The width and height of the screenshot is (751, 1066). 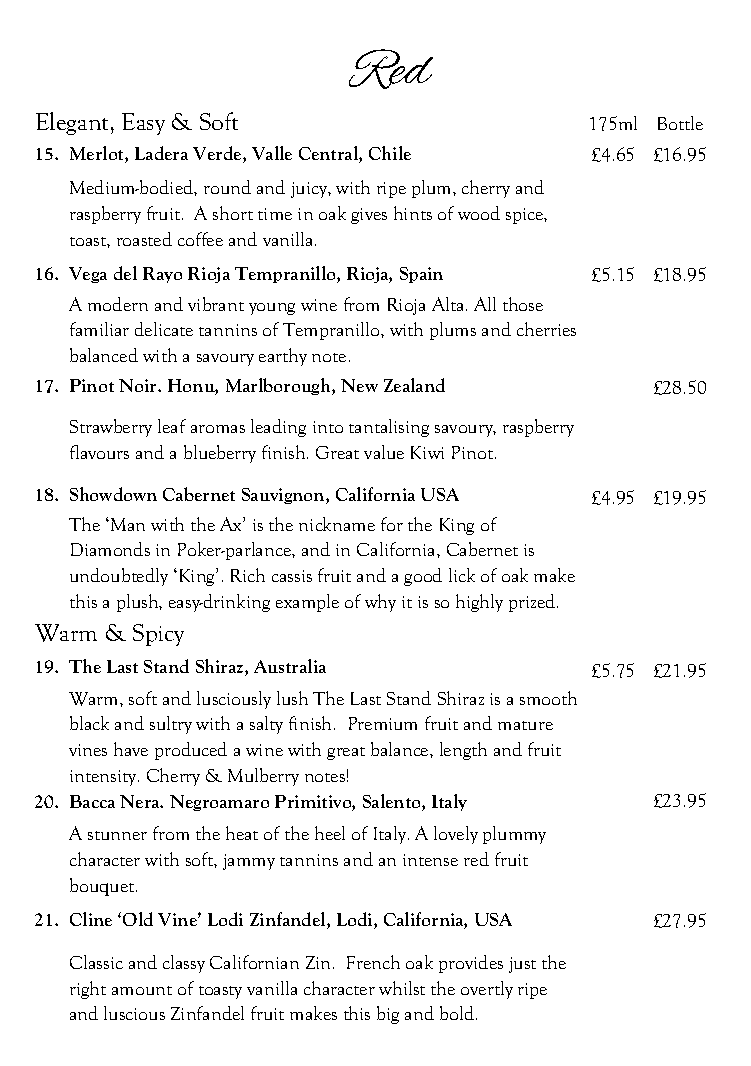 What do you see at coordinates (218, 154) in the screenshot?
I see `Verde` at bounding box center [218, 154].
